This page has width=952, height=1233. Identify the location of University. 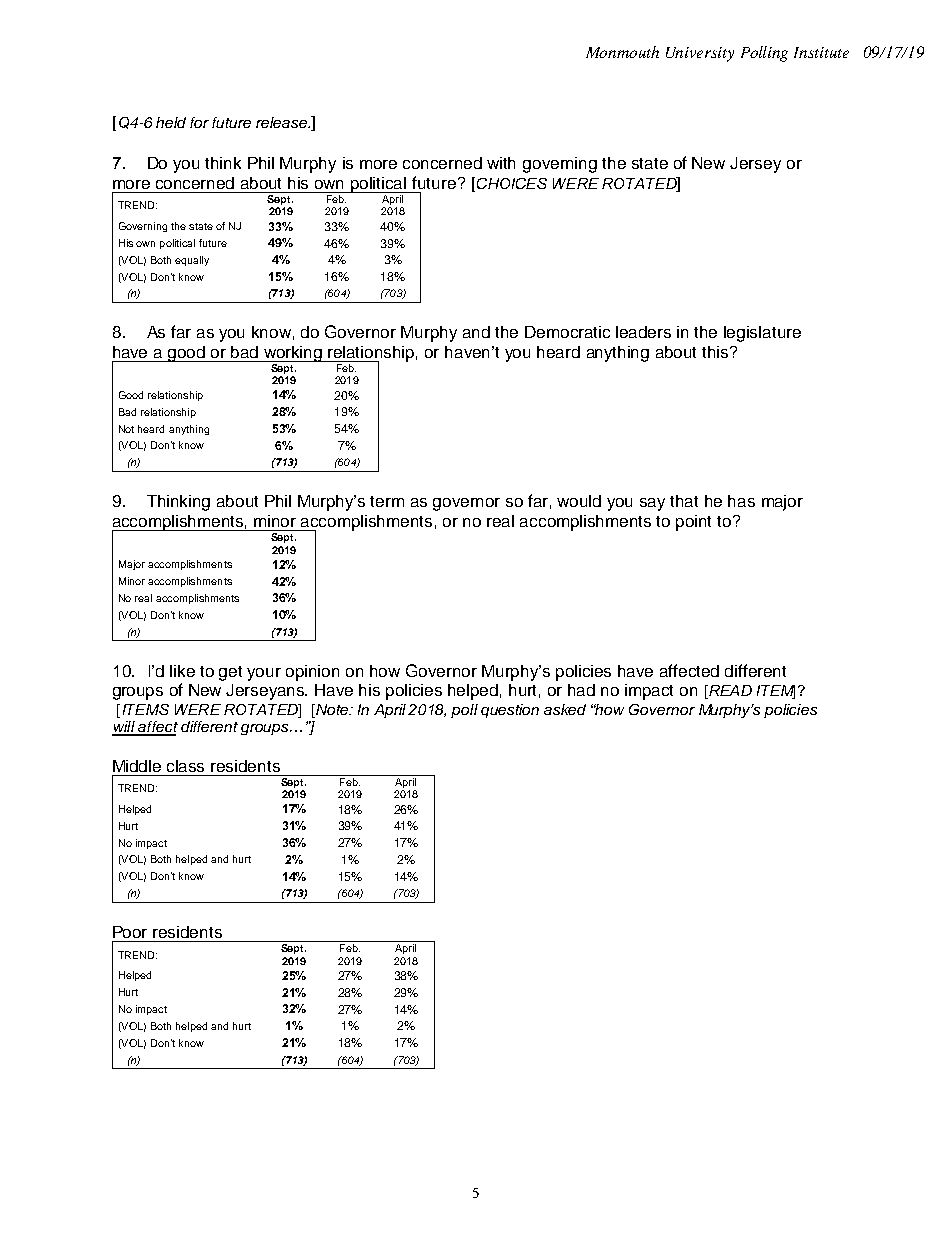
(700, 54).
